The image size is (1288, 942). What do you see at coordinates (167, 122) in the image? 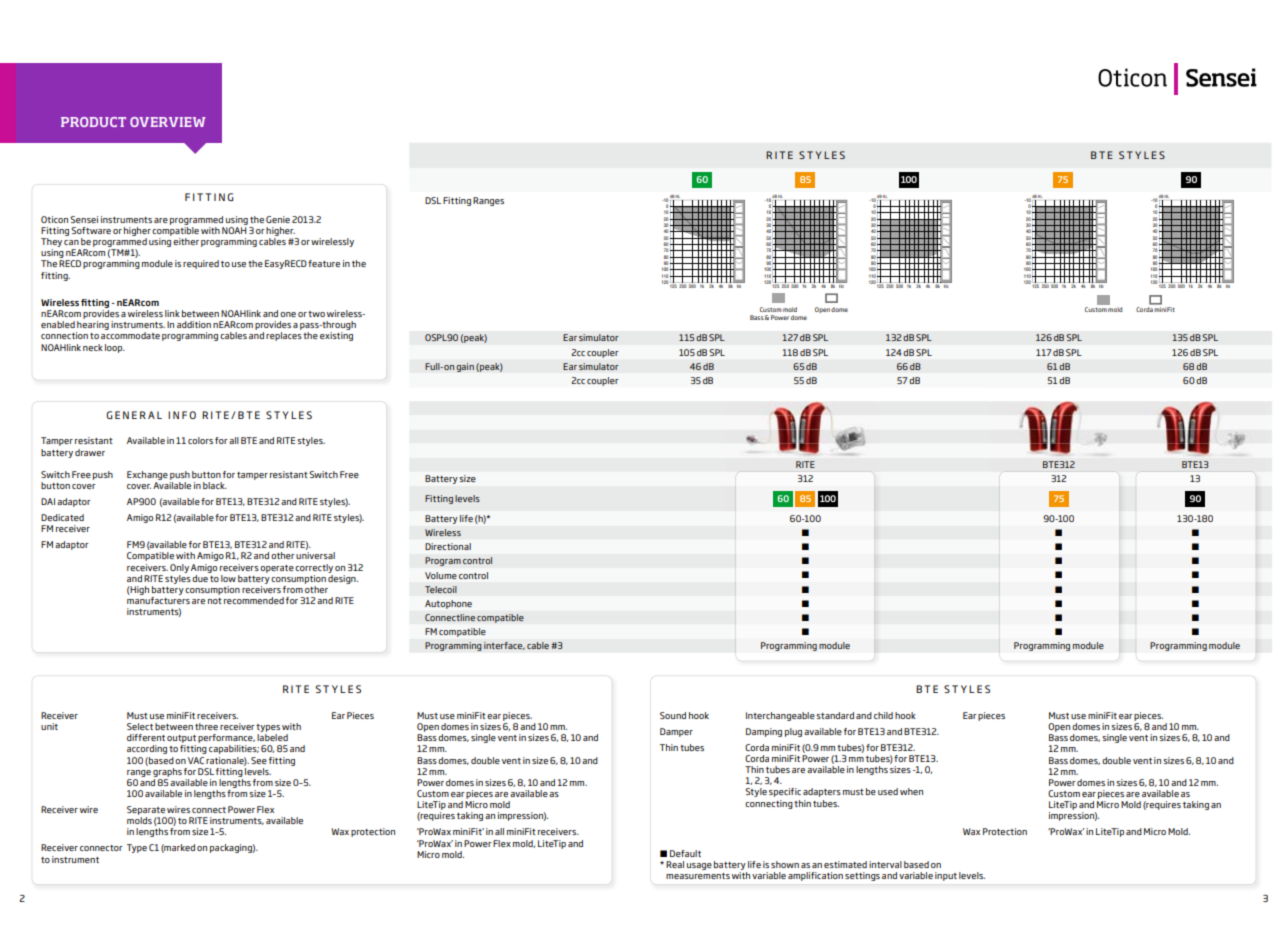
I see `OVERVIEW` at bounding box center [167, 122].
